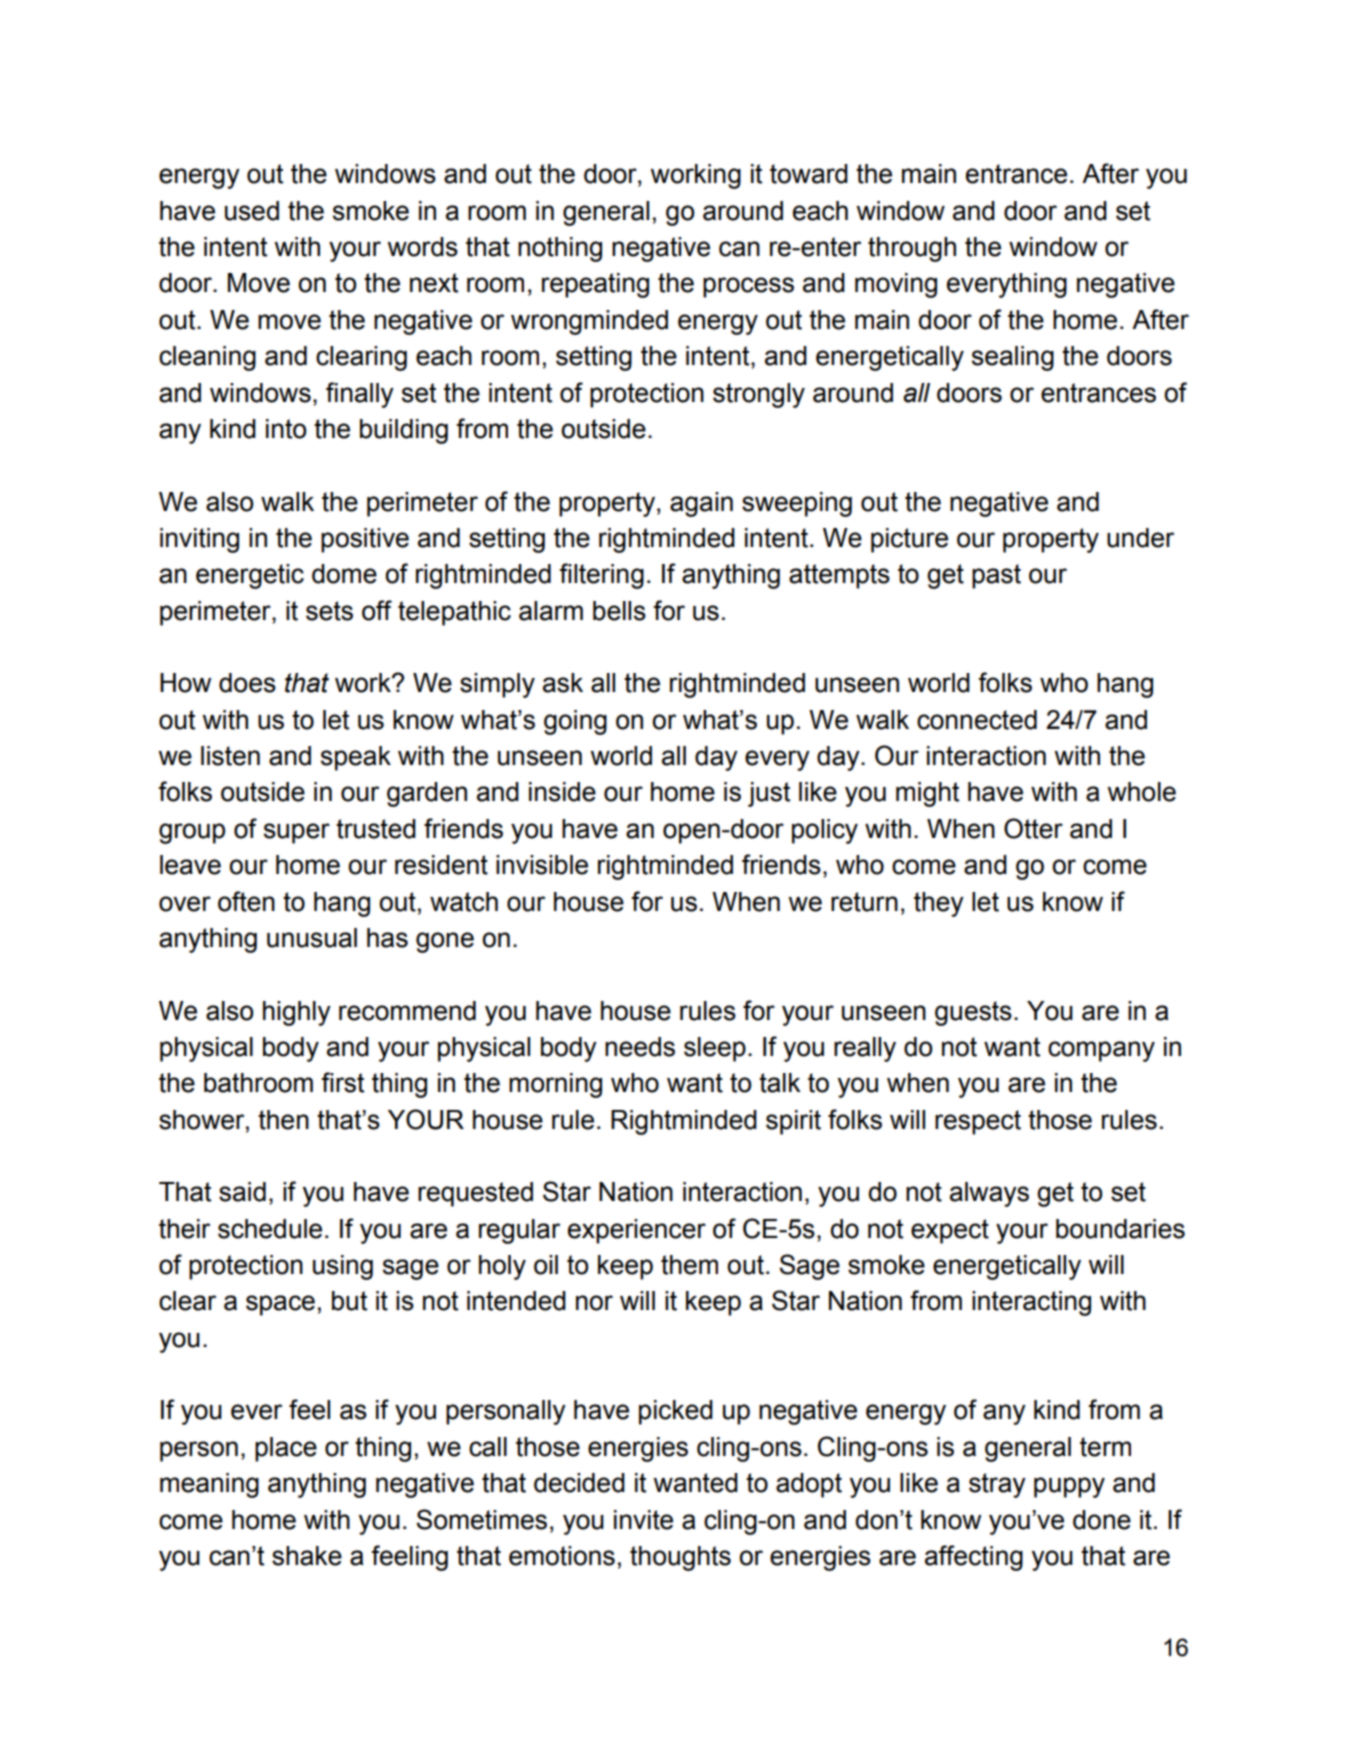  Describe the element at coordinates (939, 904) in the image. I see `they` at that location.
